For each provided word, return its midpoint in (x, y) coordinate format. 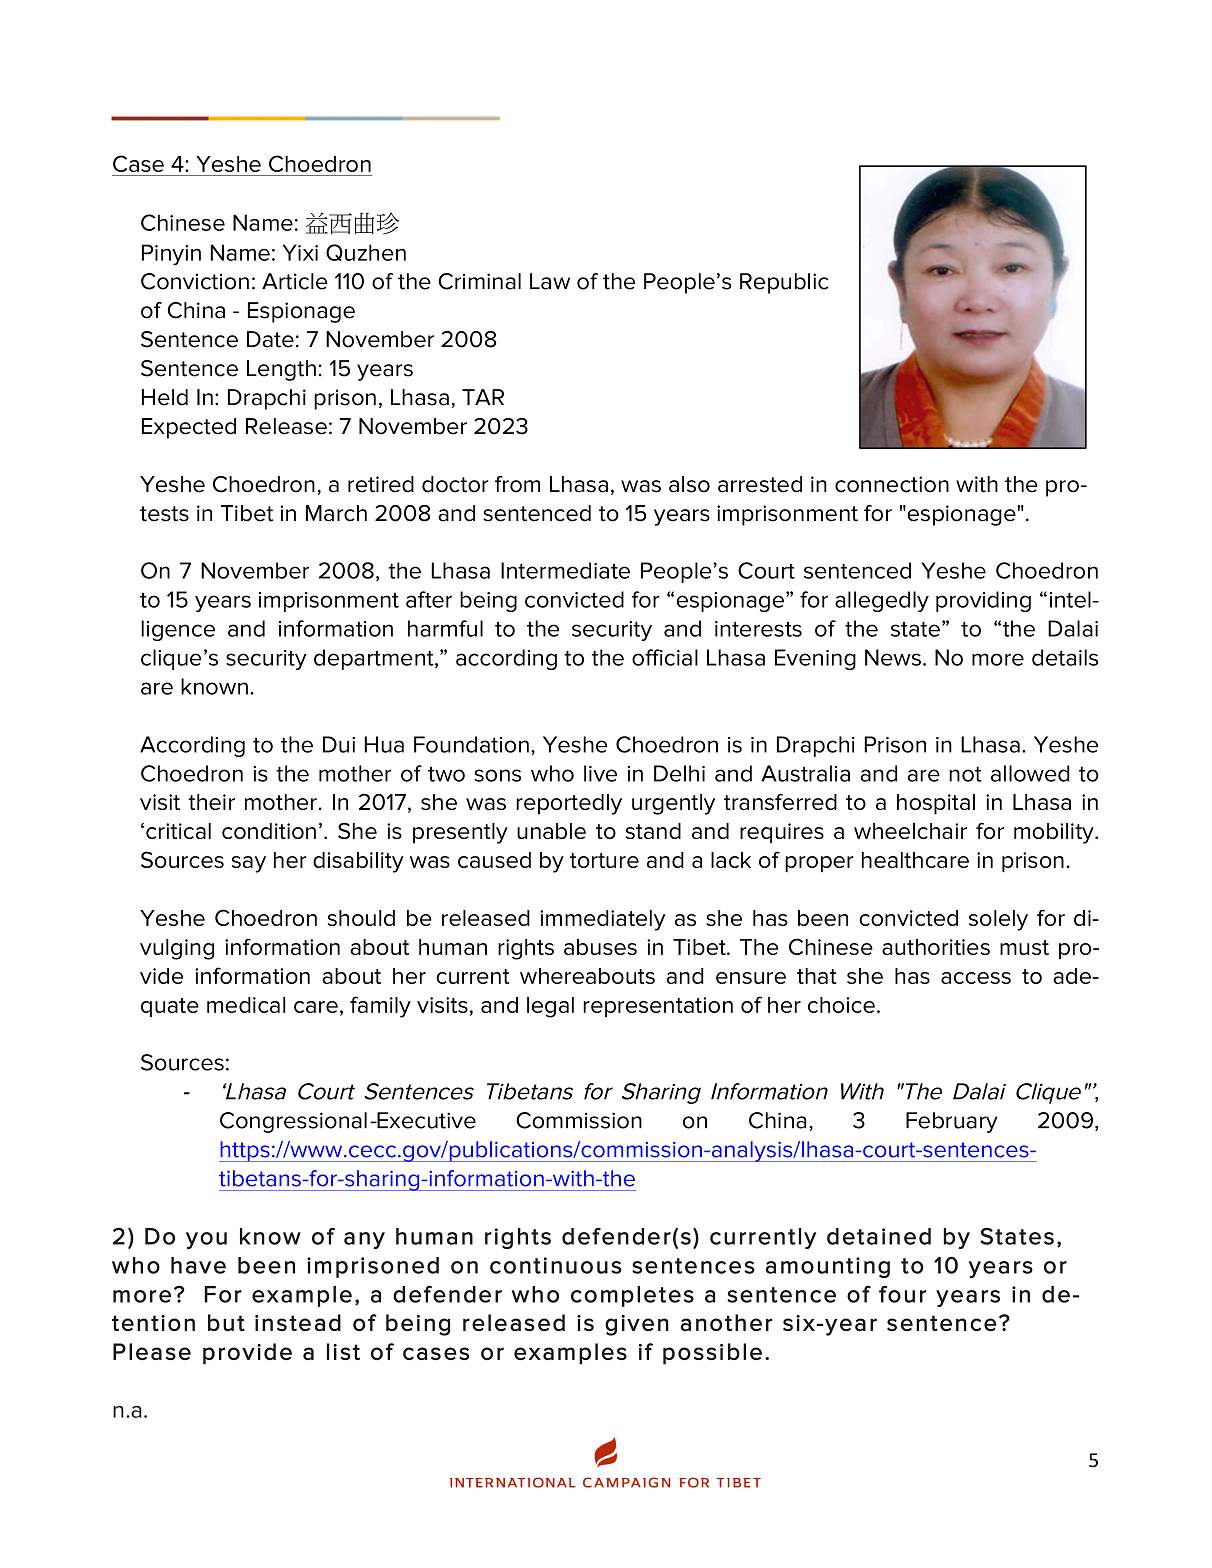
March (336, 513)
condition (269, 831)
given (637, 1325)
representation (658, 1007)
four (902, 1294)
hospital (936, 804)
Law (550, 281)
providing (983, 601)
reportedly (569, 804)
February (952, 1122)
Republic (784, 283)
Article (295, 281)
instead (298, 1322)
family (380, 1007)
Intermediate (565, 570)
